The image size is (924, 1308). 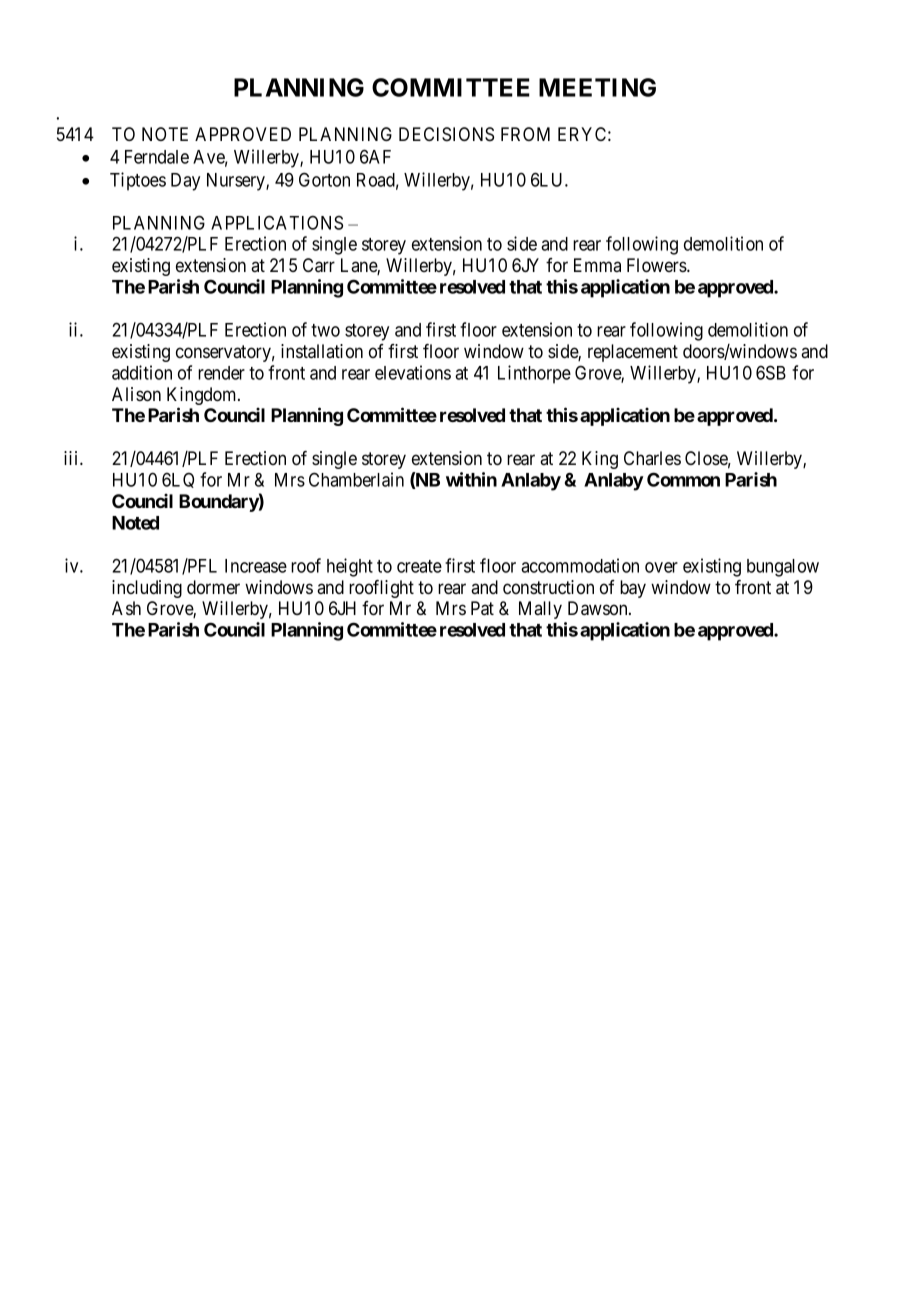 I want to click on iii, so click(x=72, y=458).
